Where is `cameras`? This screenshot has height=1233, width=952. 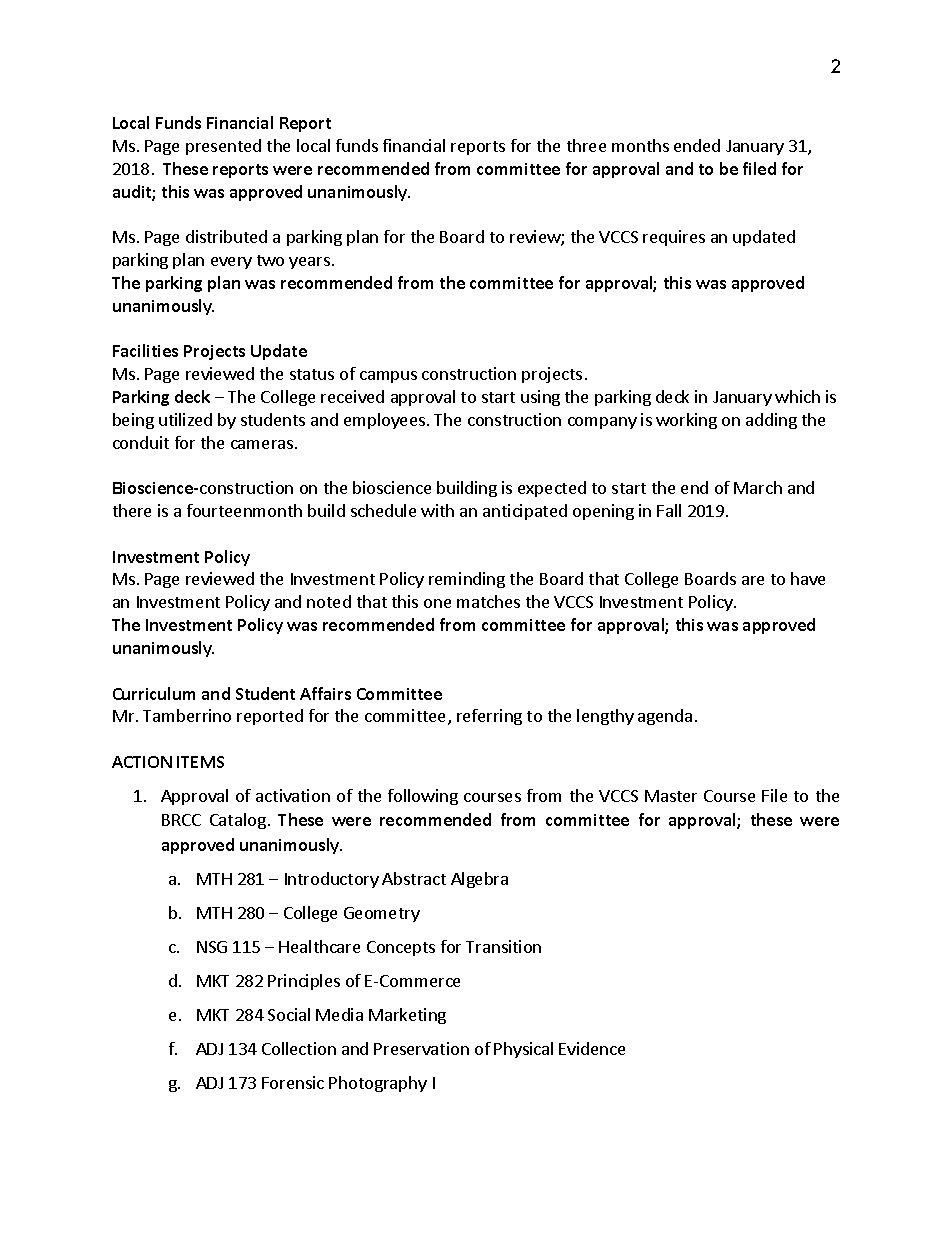
cameras is located at coordinates (262, 444).
